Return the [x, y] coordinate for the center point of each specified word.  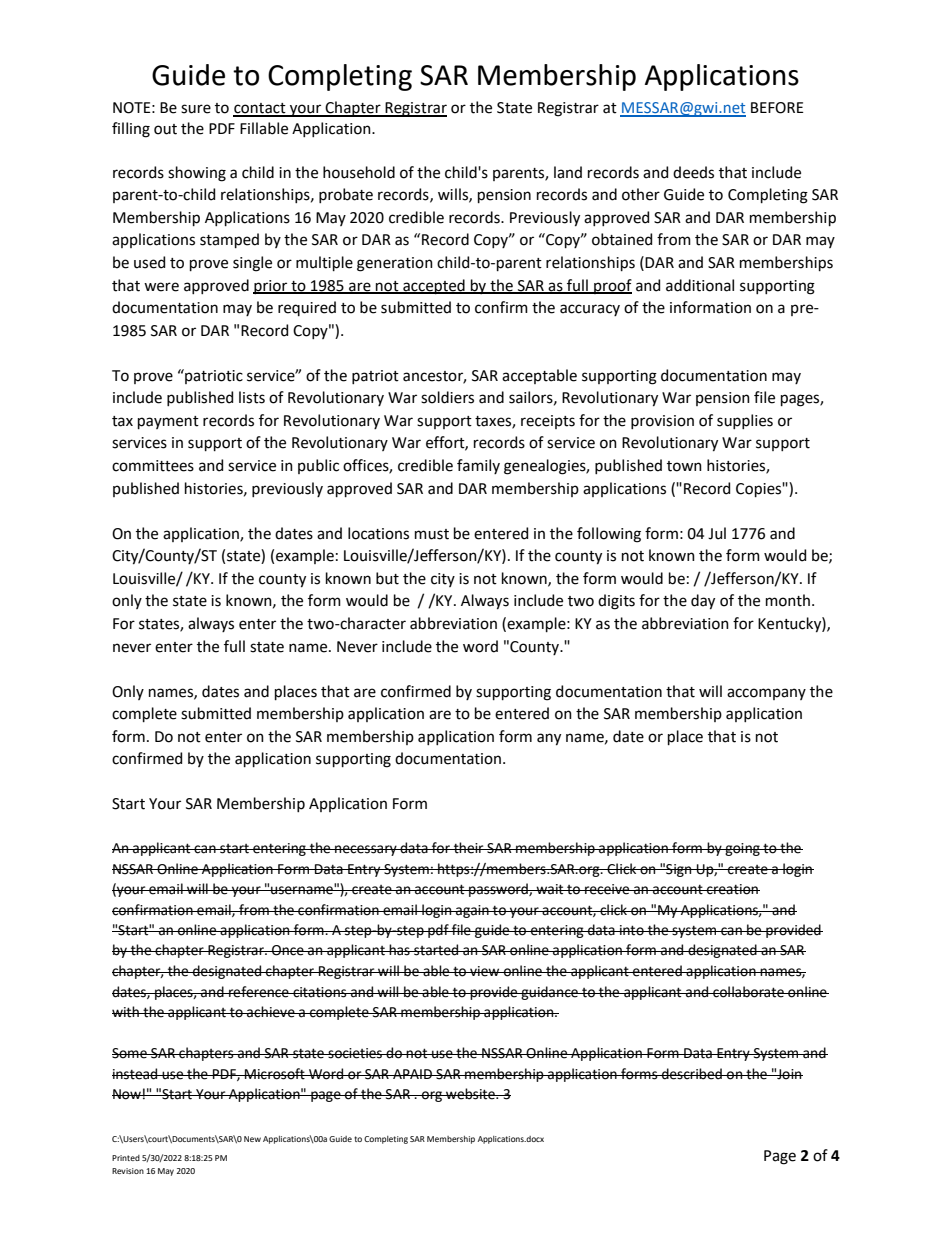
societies [355, 1053]
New [252, 1139]
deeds [693, 172]
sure [196, 109]
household [359, 172]
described [692, 1074]
